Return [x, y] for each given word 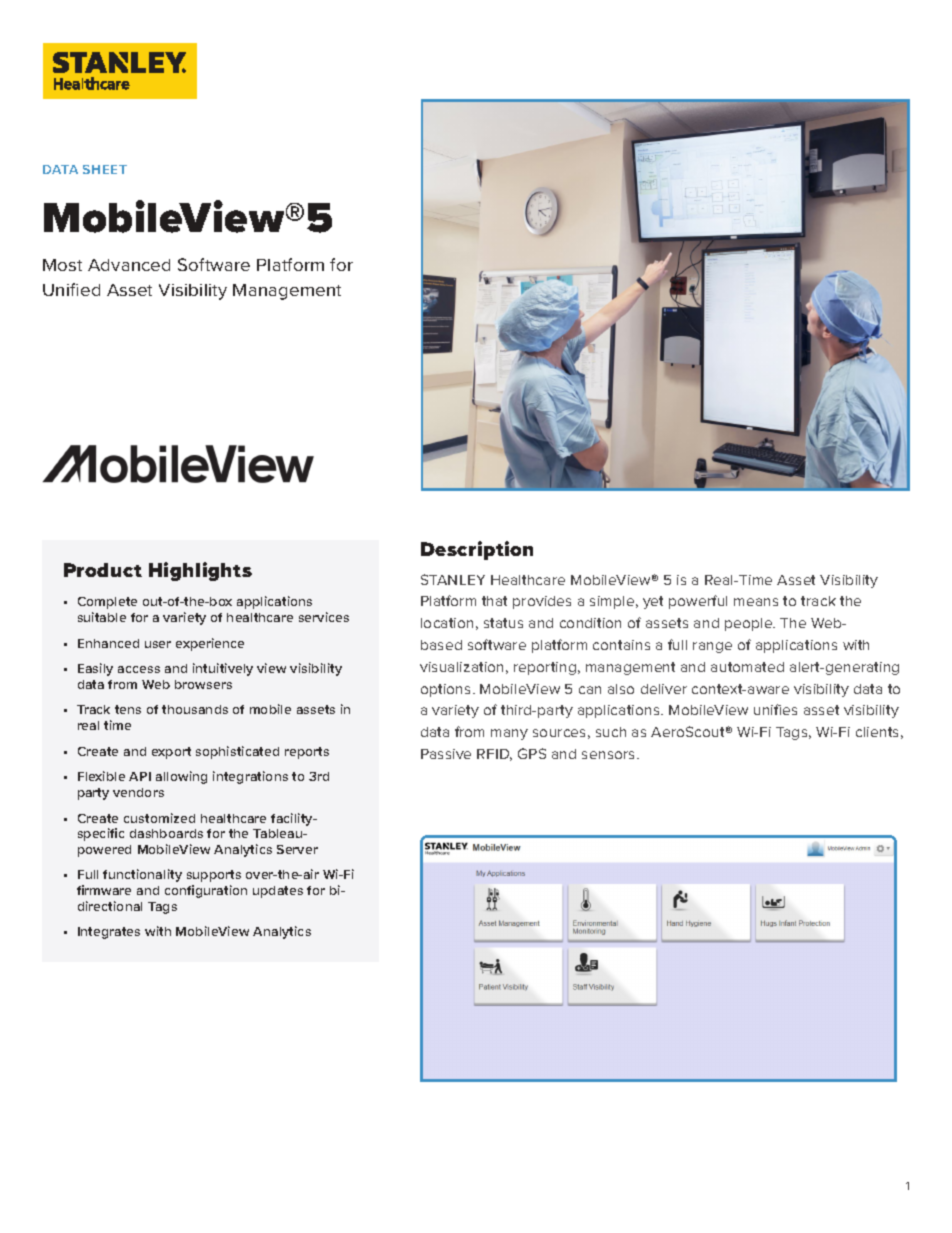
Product [103, 570]
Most [62, 265]
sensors [610, 755]
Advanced [129, 265]
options [447, 690]
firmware [104, 890]
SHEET [105, 169]
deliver [664, 689]
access [139, 669]
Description [477, 550]
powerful [698, 602]
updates [278, 892]
